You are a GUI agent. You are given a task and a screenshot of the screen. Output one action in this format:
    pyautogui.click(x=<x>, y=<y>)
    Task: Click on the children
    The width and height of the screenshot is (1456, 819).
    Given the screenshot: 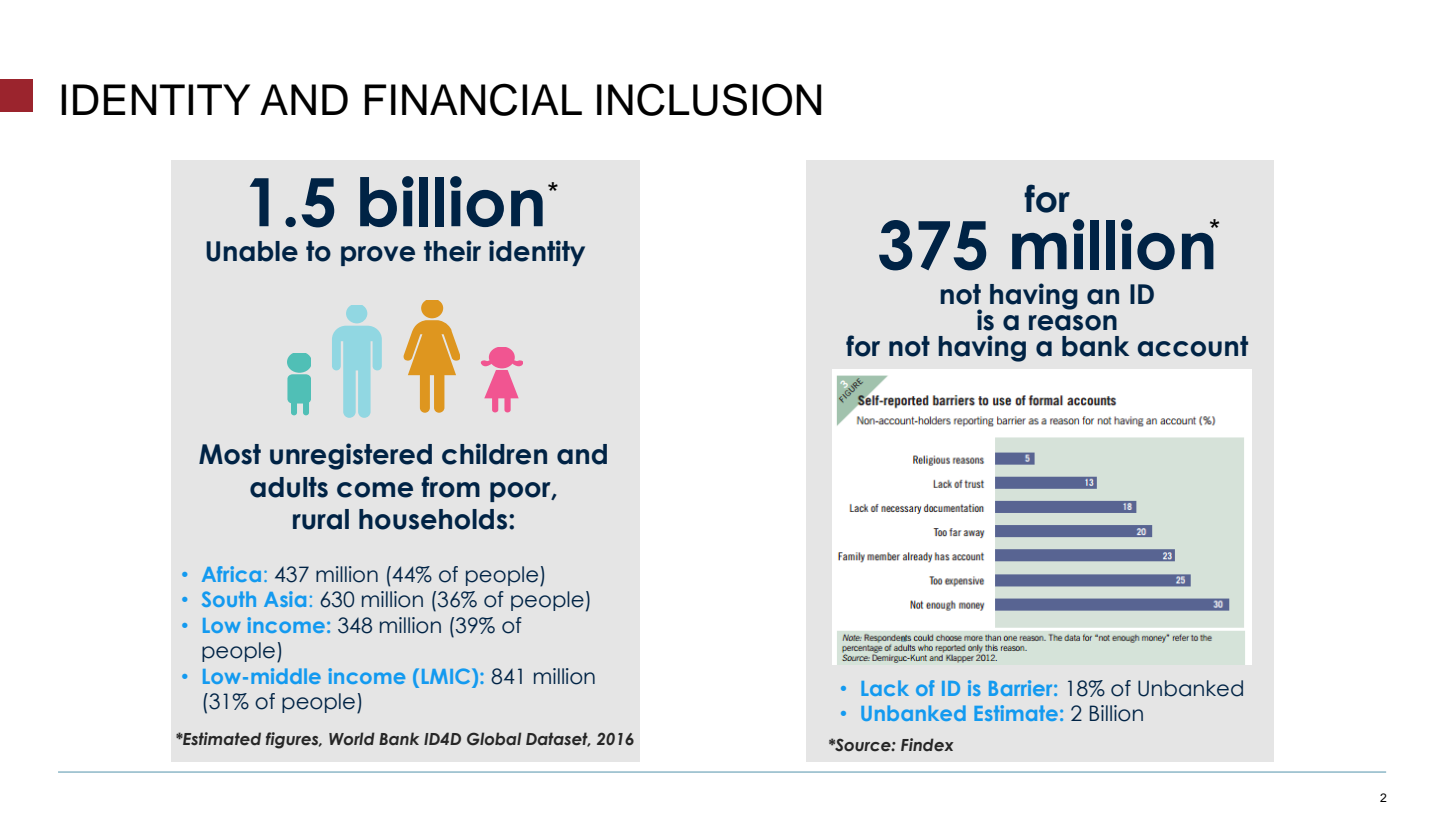 What is the action you would take?
    pyautogui.click(x=494, y=454)
